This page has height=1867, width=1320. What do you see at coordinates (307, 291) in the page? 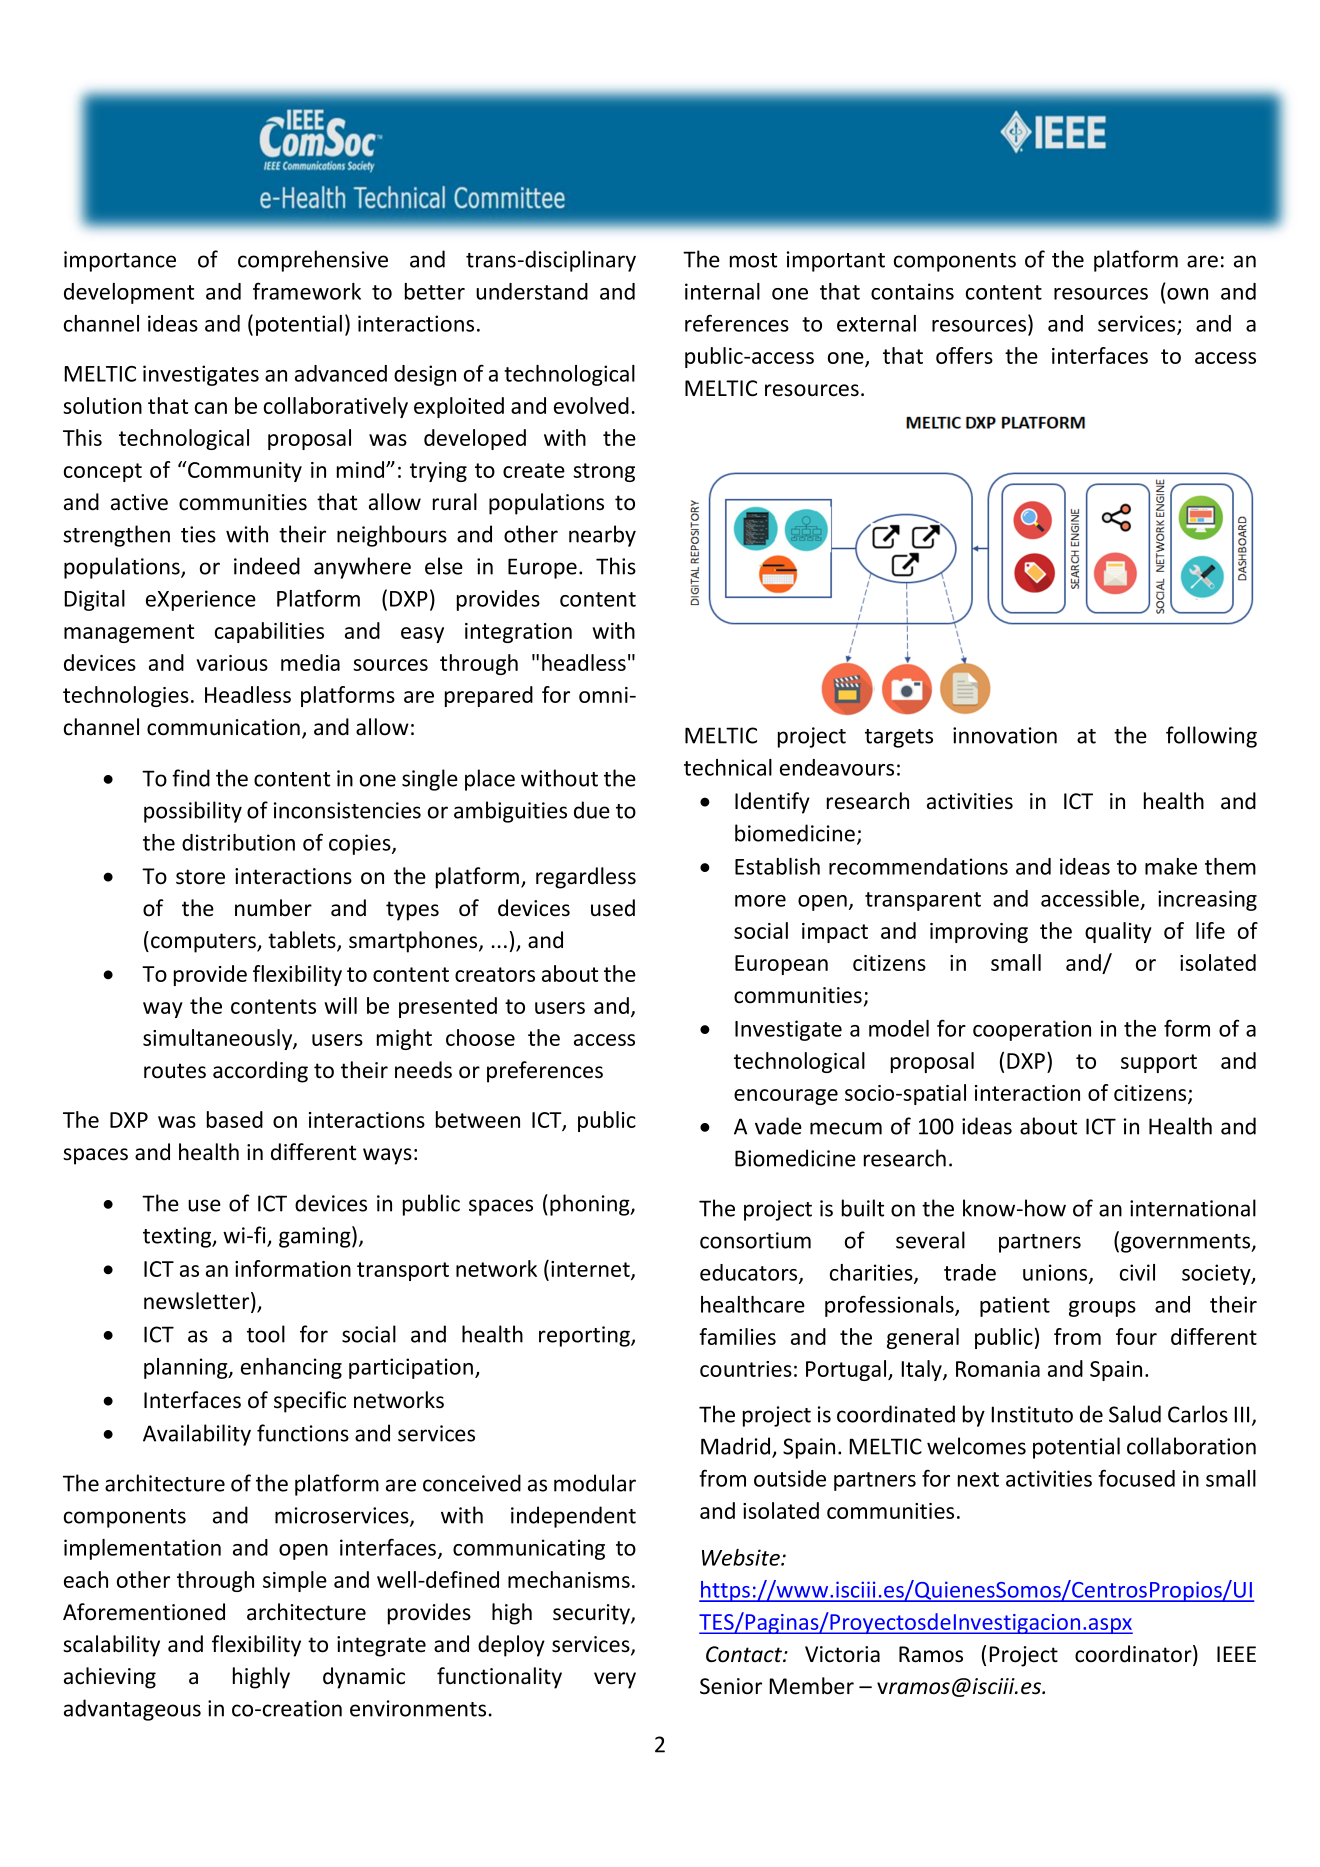
I see `framework` at bounding box center [307, 291].
